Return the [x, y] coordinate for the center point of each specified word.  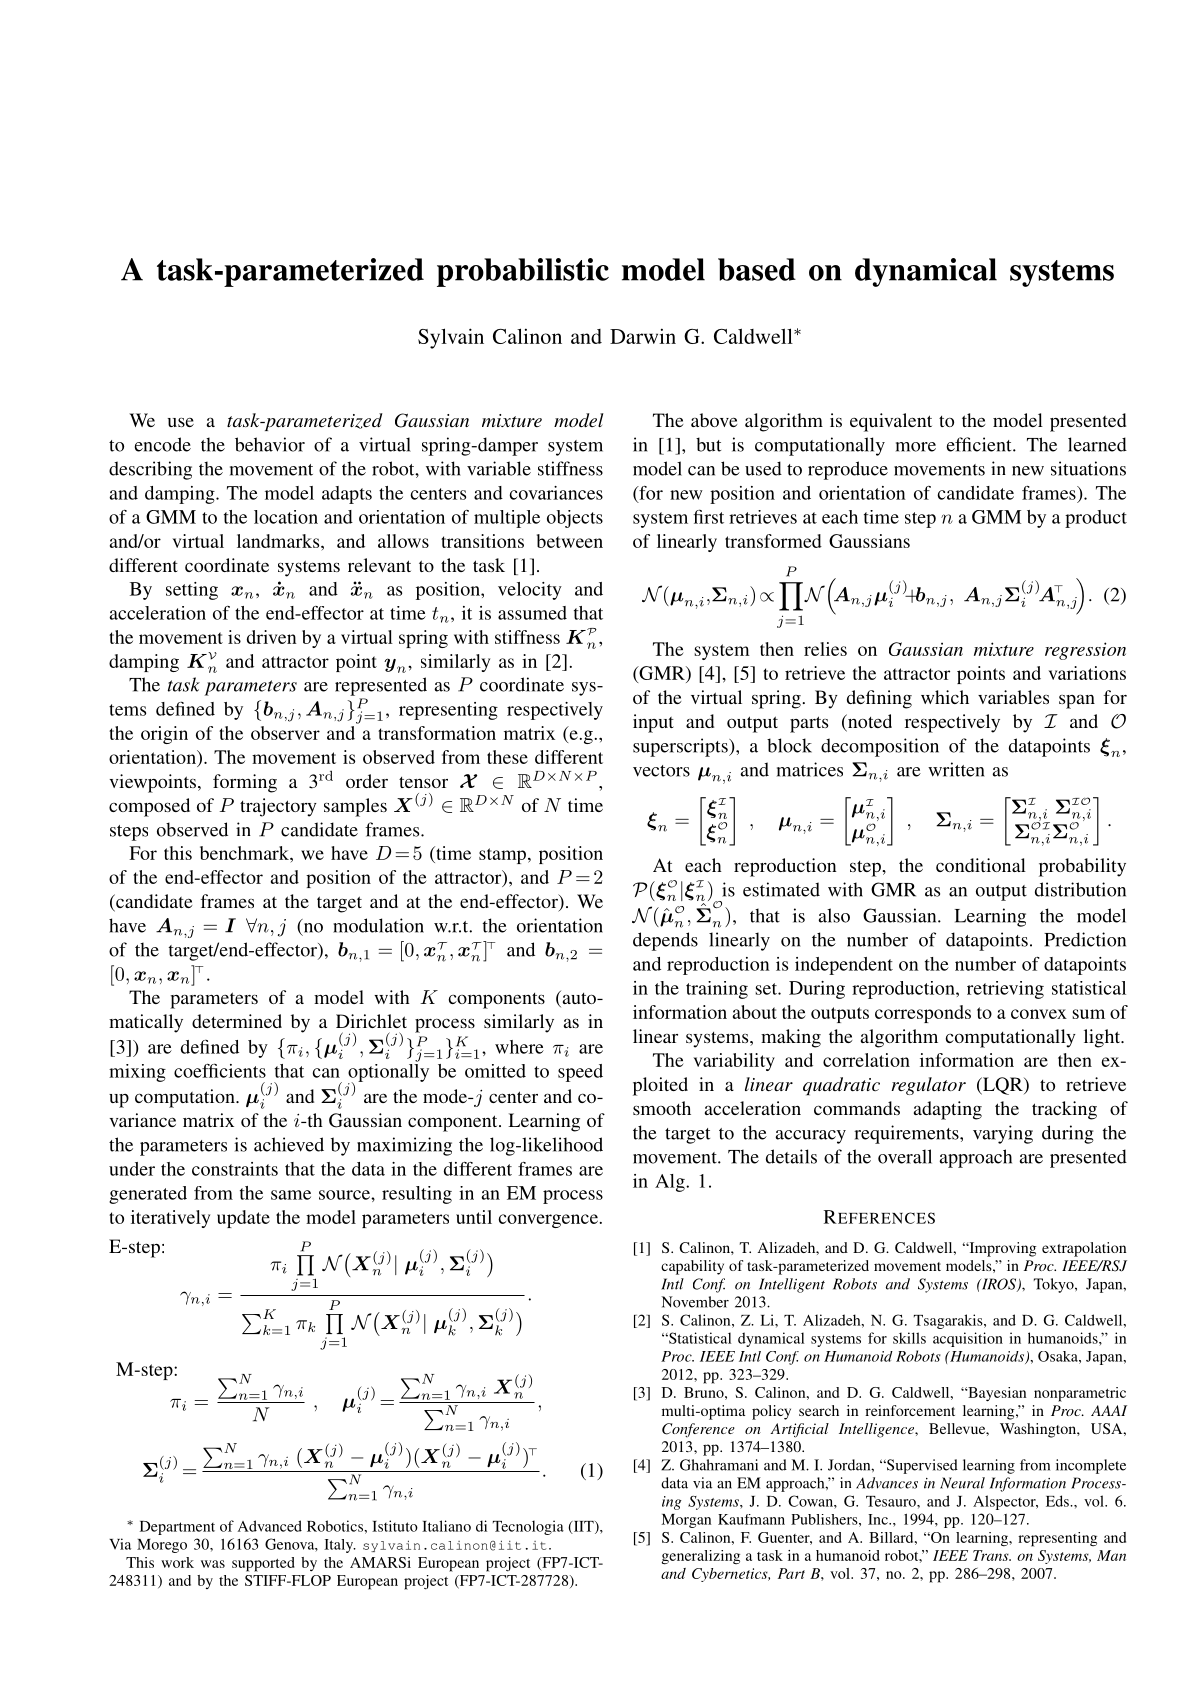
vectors [661, 771]
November [695, 1302]
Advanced [270, 1526]
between [570, 541]
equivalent [891, 422]
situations [1088, 468]
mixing [137, 1073]
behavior [270, 444]
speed [580, 1073]
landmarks [279, 541]
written [956, 769]
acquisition [968, 1339]
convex [1039, 1014]
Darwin [643, 336]
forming [245, 783]
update [243, 1219]
